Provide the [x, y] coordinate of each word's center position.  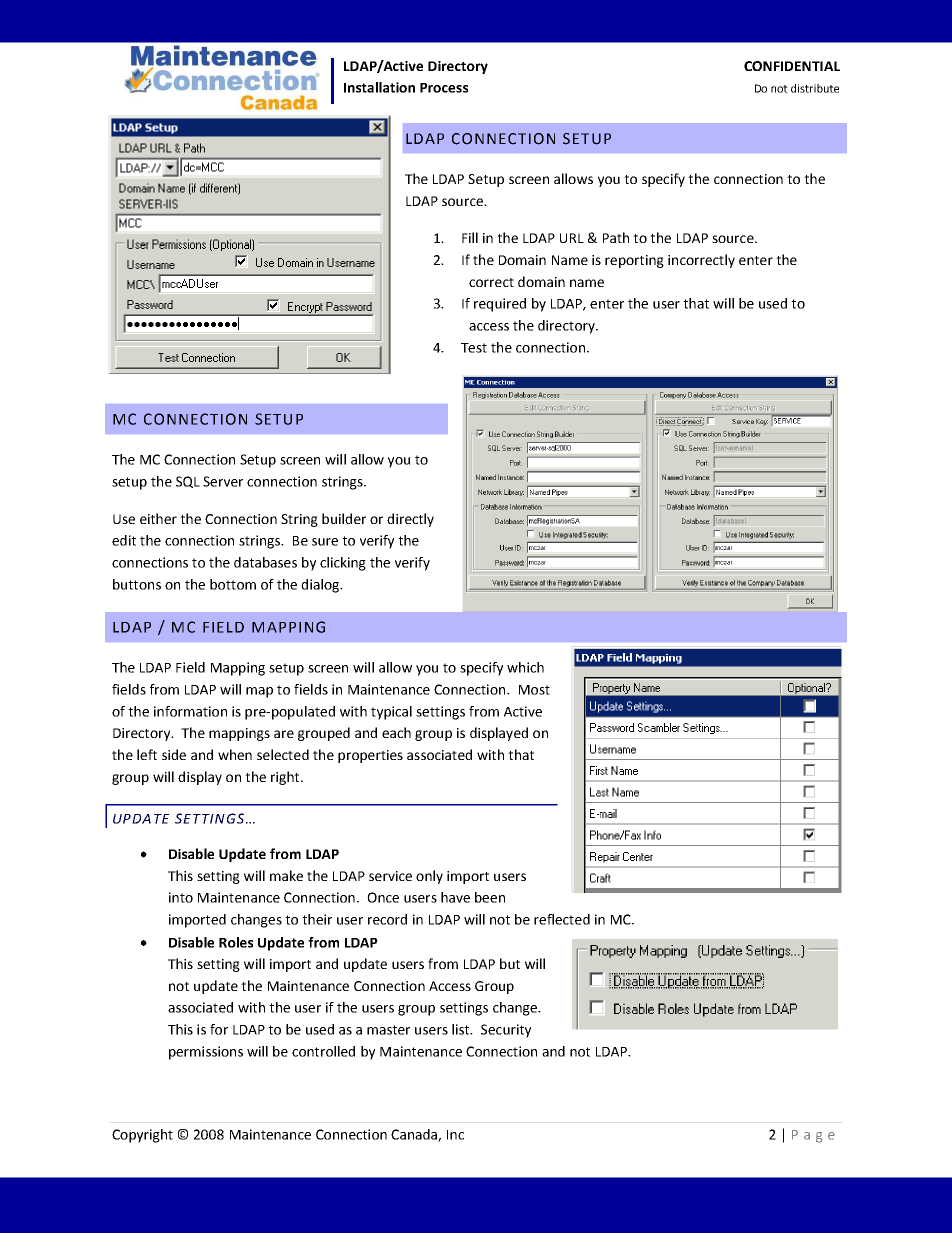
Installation [379, 87]
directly [410, 520]
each [396, 732]
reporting [634, 261]
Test [474, 348]
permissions [206, 1053]
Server [223, 481]
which [525, 667]
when [235, 754]
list [462, 1029]
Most [534, 690]
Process [444, 88]
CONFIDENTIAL [792, 66]
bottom [233, 584]
